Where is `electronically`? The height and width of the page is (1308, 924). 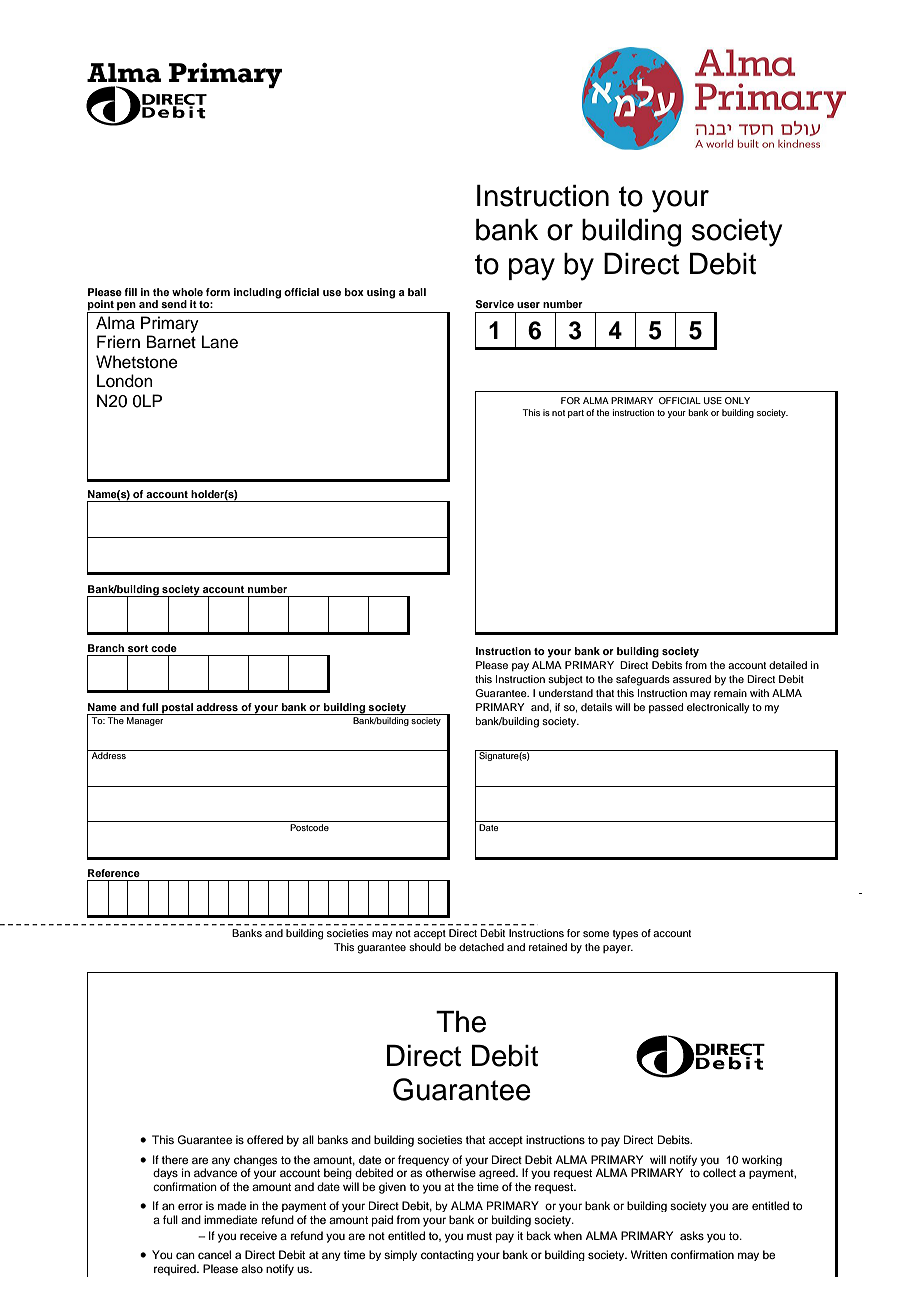 electronically is located at coordinates (718, 708).
